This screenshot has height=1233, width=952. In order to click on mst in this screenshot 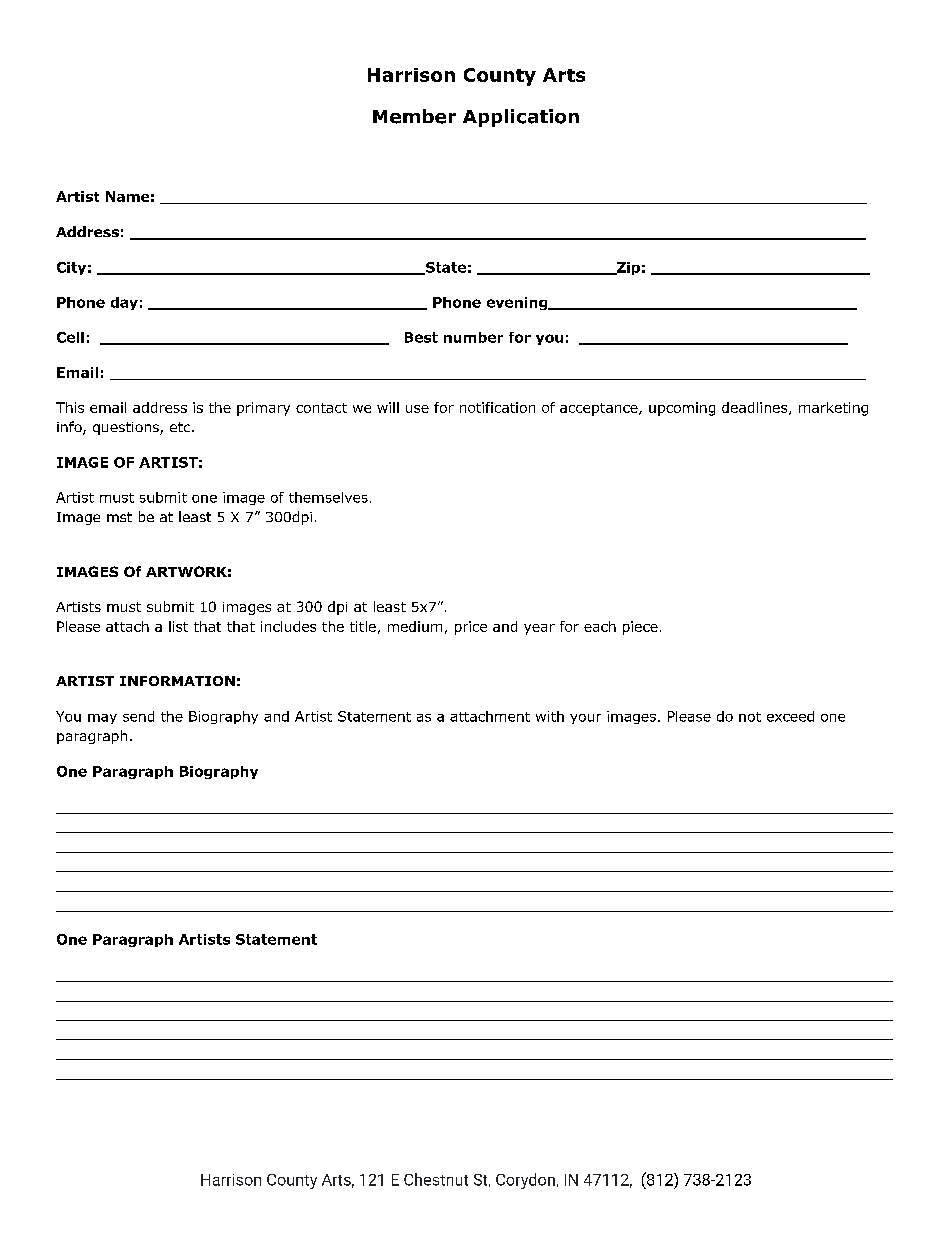, I will do `click(119, 517)`.
